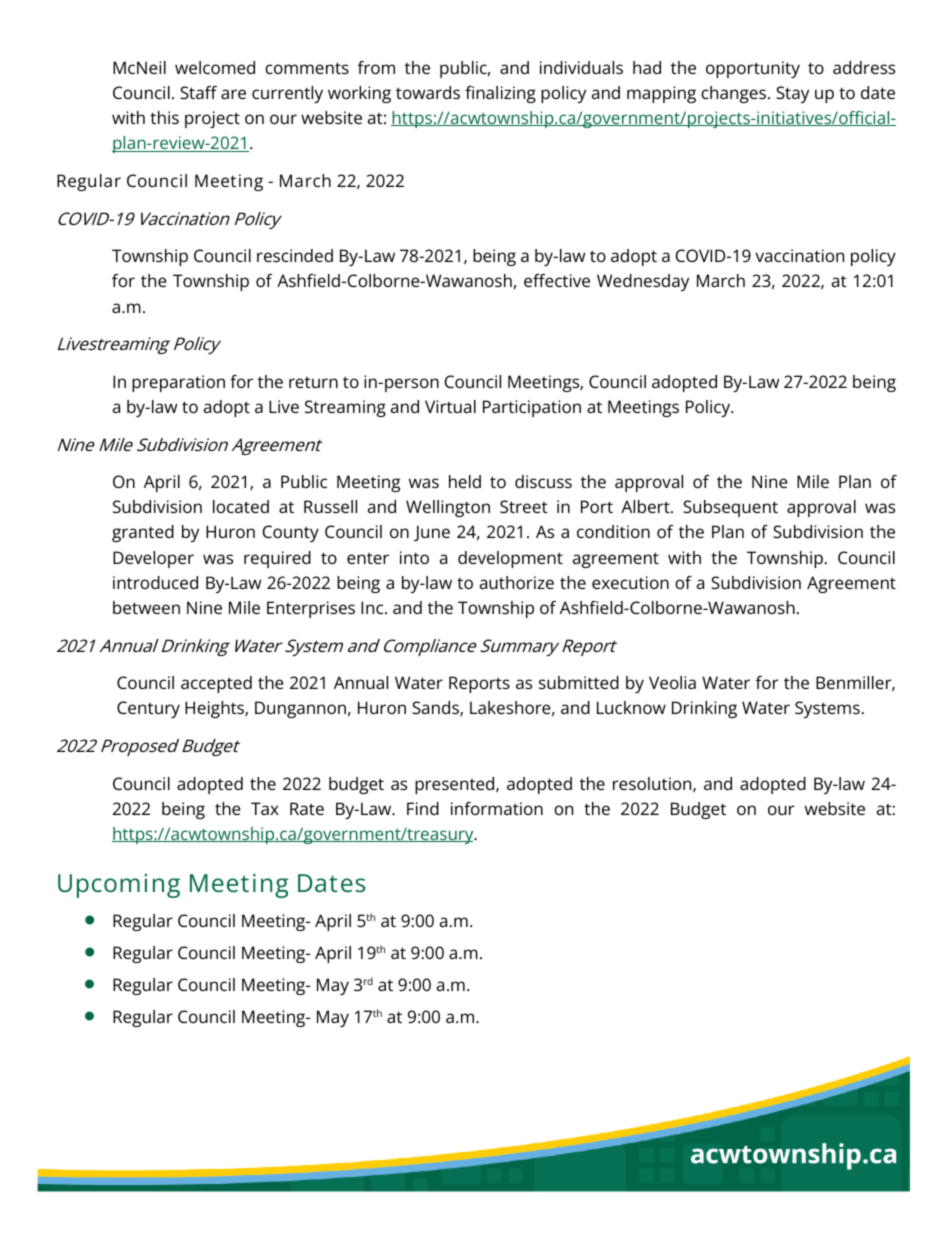 The width and height of the screenshot is (952, 1233). What do you see at coordinates (450, 406) in the screenshot?
I see `Virtual` at bounding box center [450, 406].
